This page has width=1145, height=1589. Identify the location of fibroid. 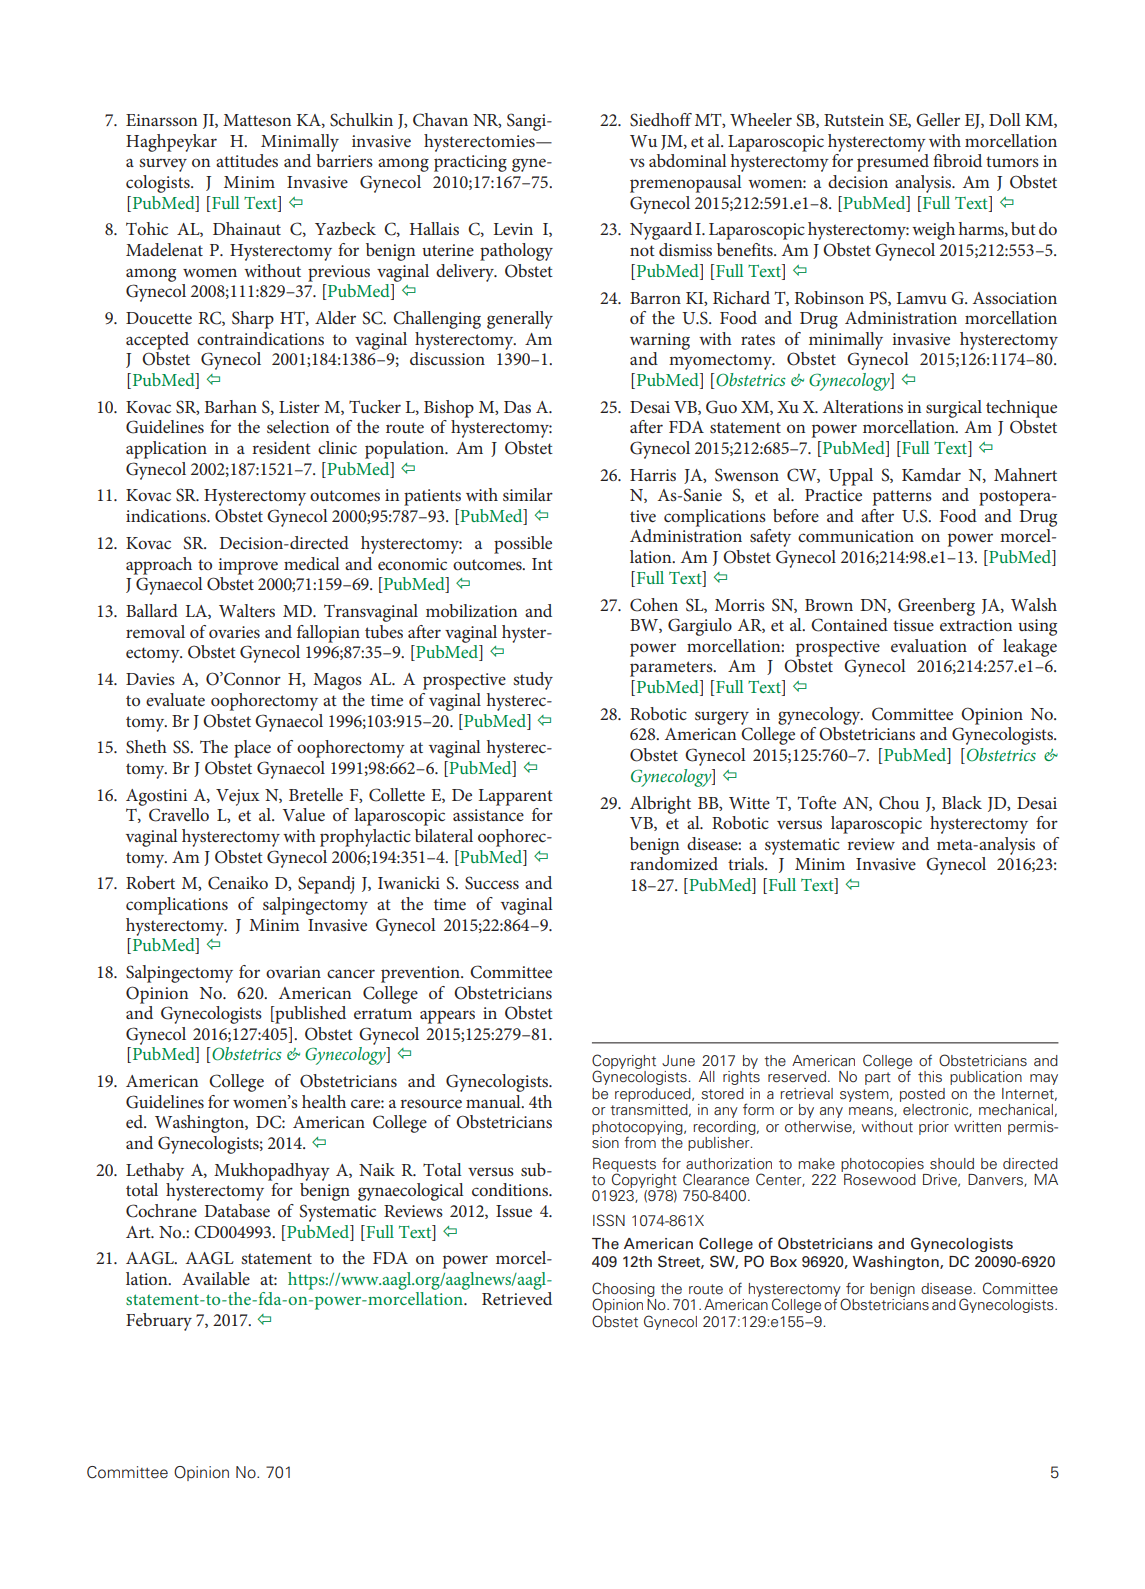
(957, 160).
